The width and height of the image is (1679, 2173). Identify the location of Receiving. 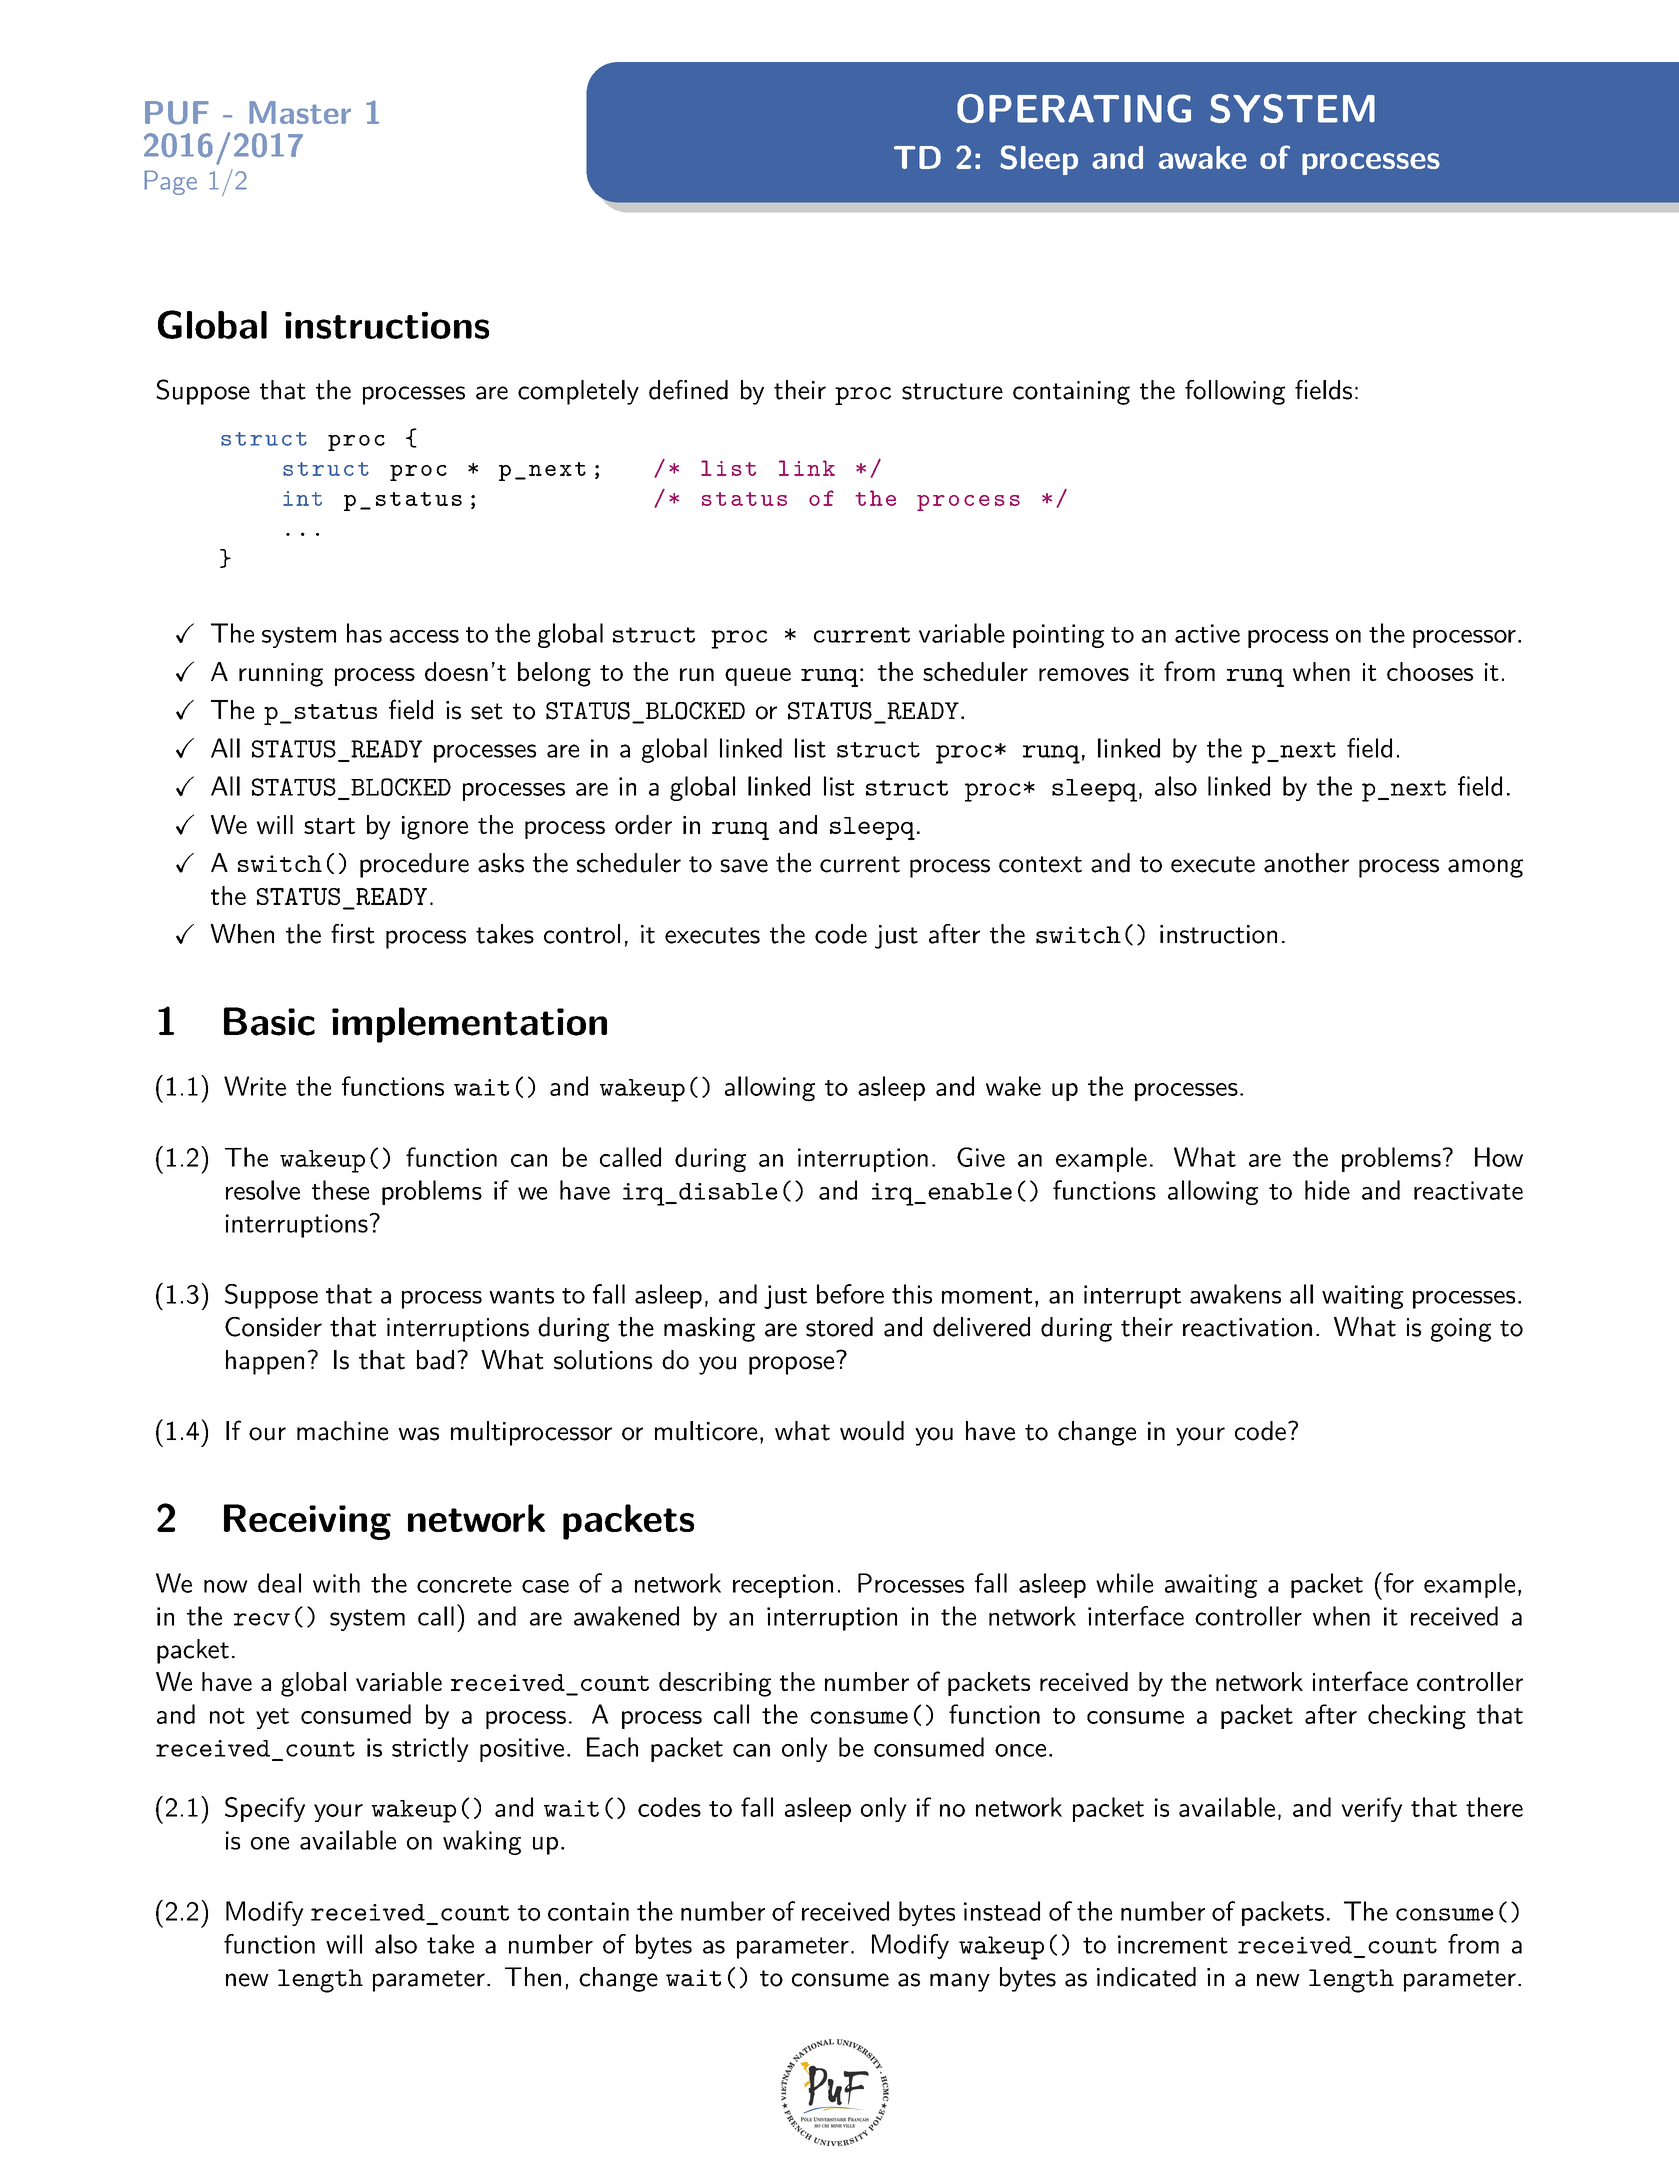
(307, 1522).
